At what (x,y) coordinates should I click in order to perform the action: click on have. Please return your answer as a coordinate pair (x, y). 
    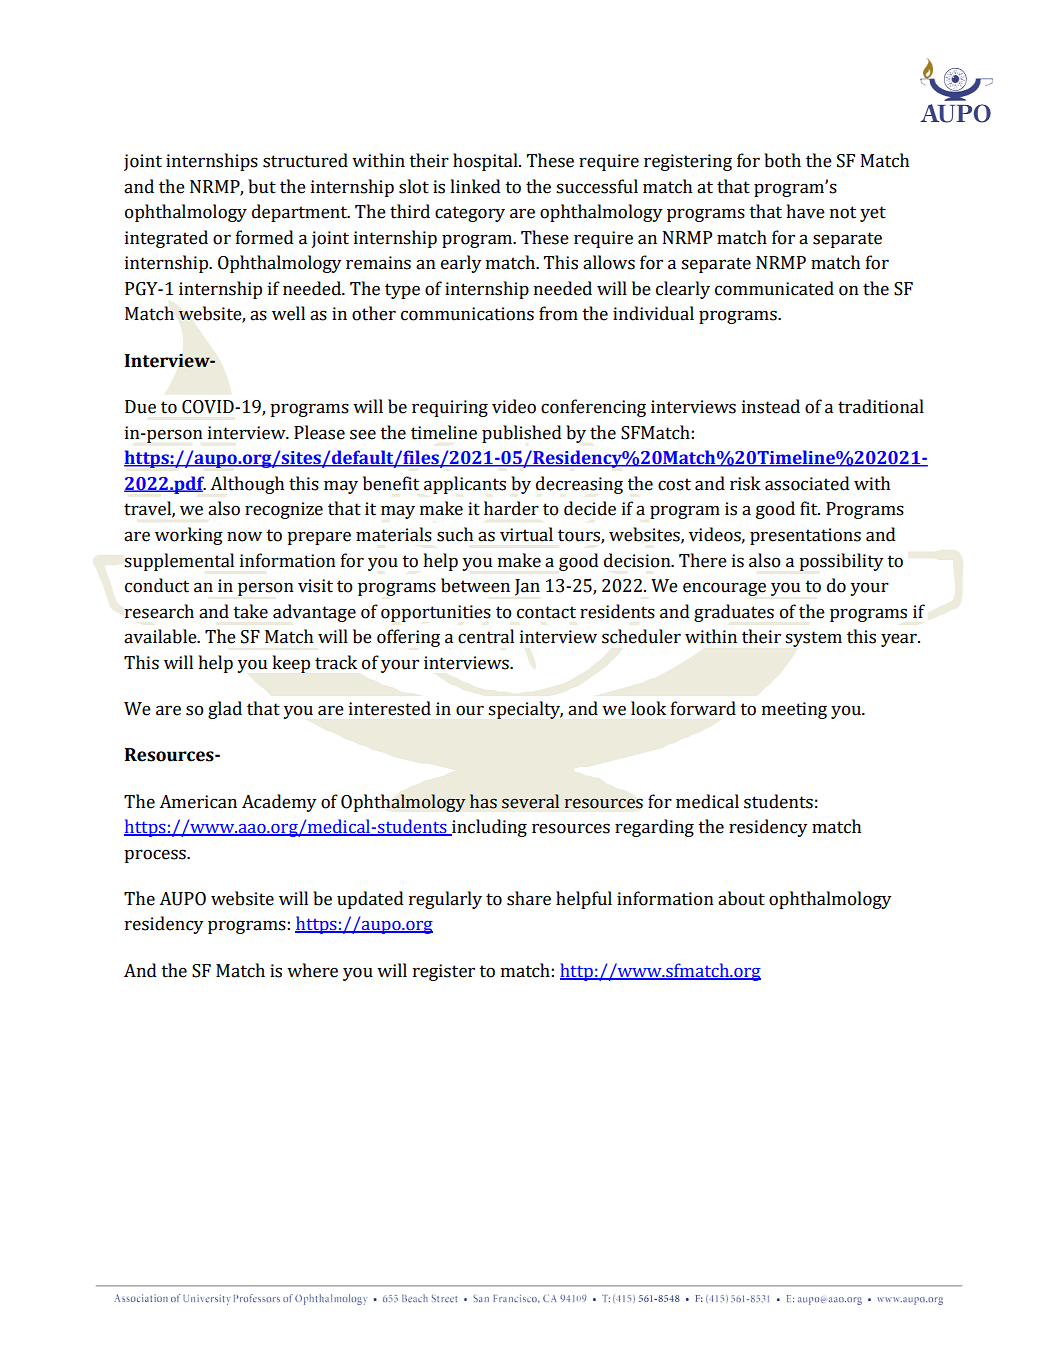
    Looking at the image, I should click on (806, 211).
